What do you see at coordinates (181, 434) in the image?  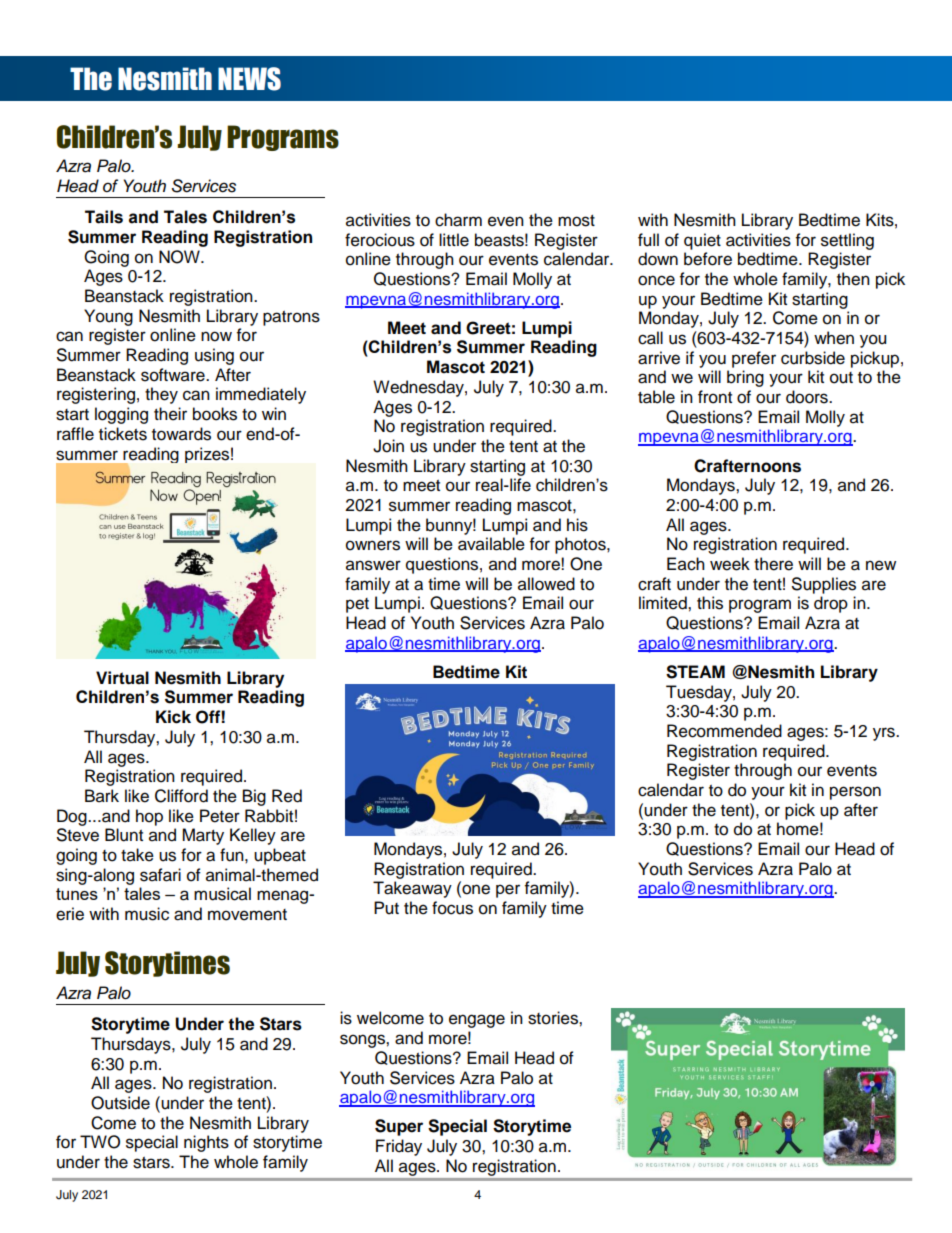 I see `towards` at bounding box center [181, 434].
